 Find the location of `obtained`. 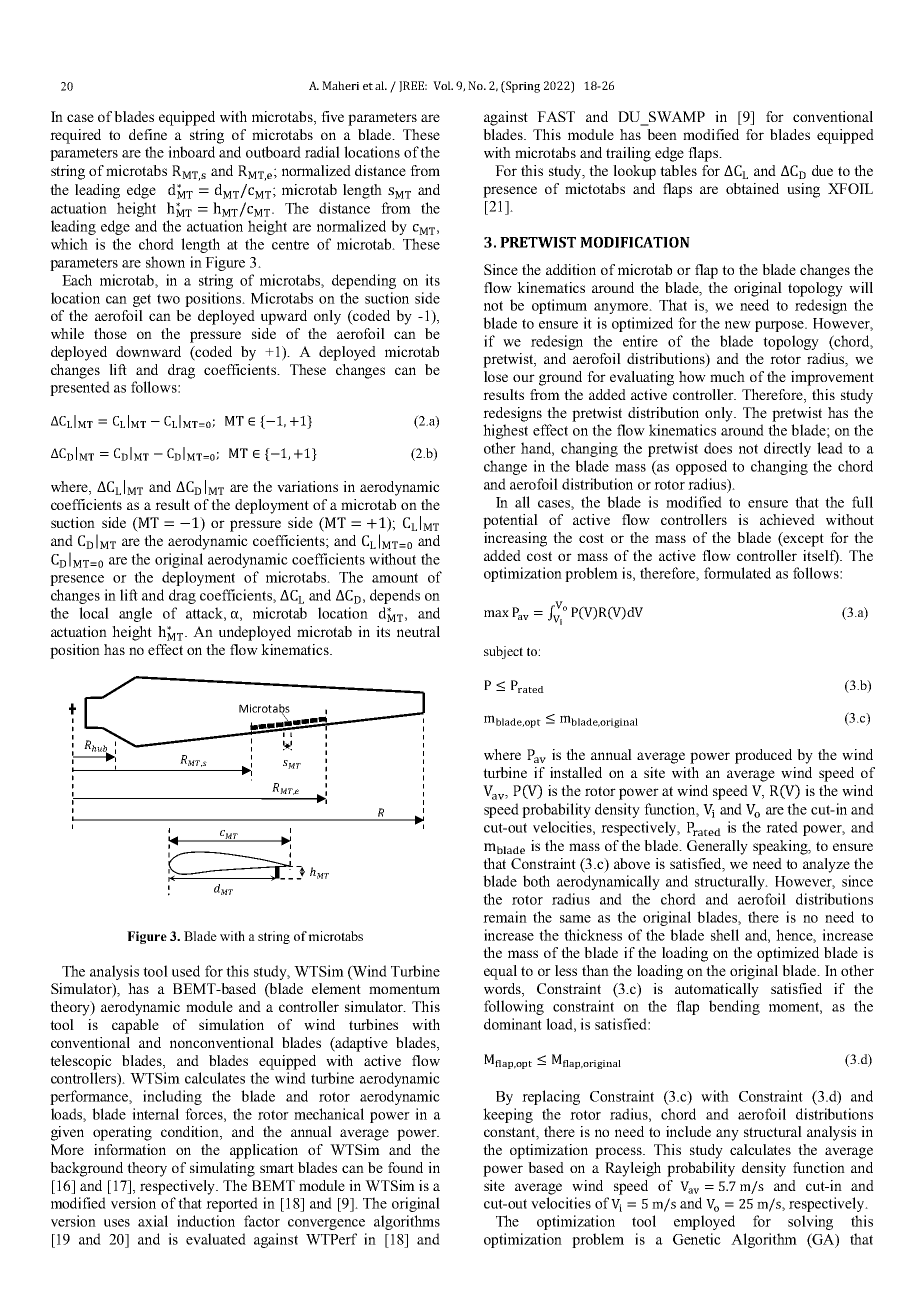

obtained is located at coordinates (752, 188).
